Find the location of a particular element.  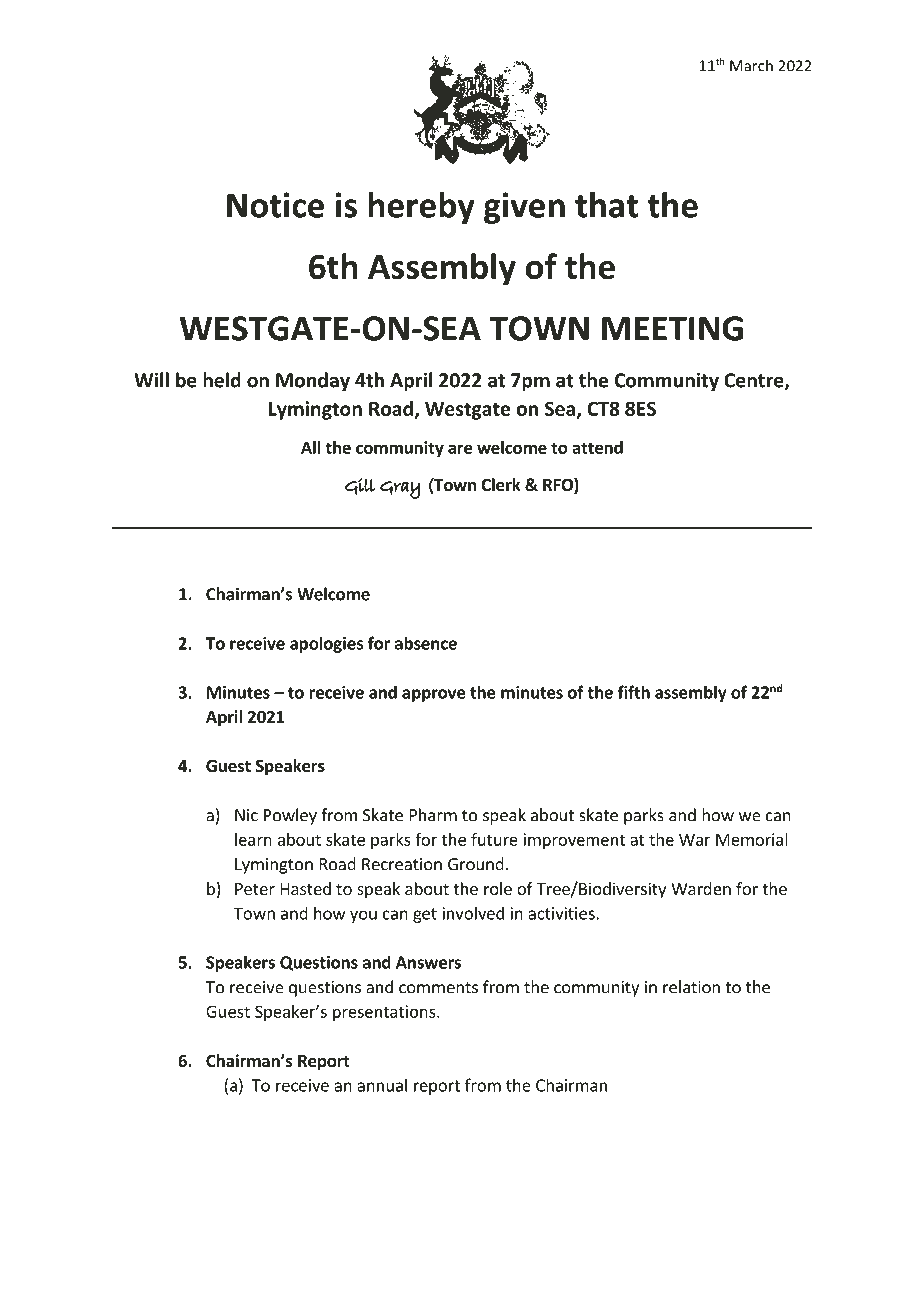

Nic is located at coordinates (246, 815).
